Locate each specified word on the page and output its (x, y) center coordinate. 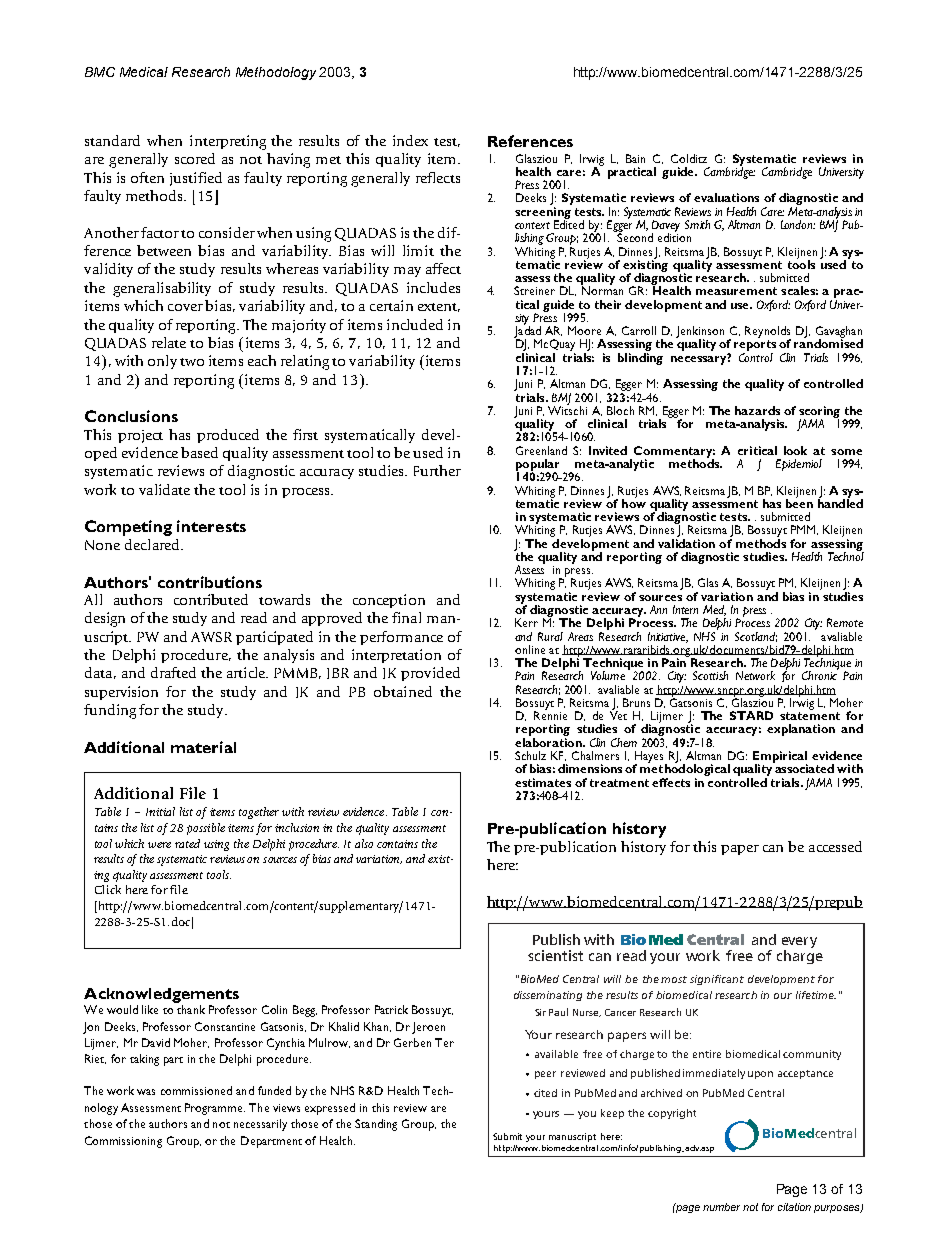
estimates (543, 782)
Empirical (780, 758)
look (795, 450)
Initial (160, 811)
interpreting (228, 142)
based (199, 452)
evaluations (726, 197)
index (410, 140)
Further (437, 470)
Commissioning (123, 1142)
